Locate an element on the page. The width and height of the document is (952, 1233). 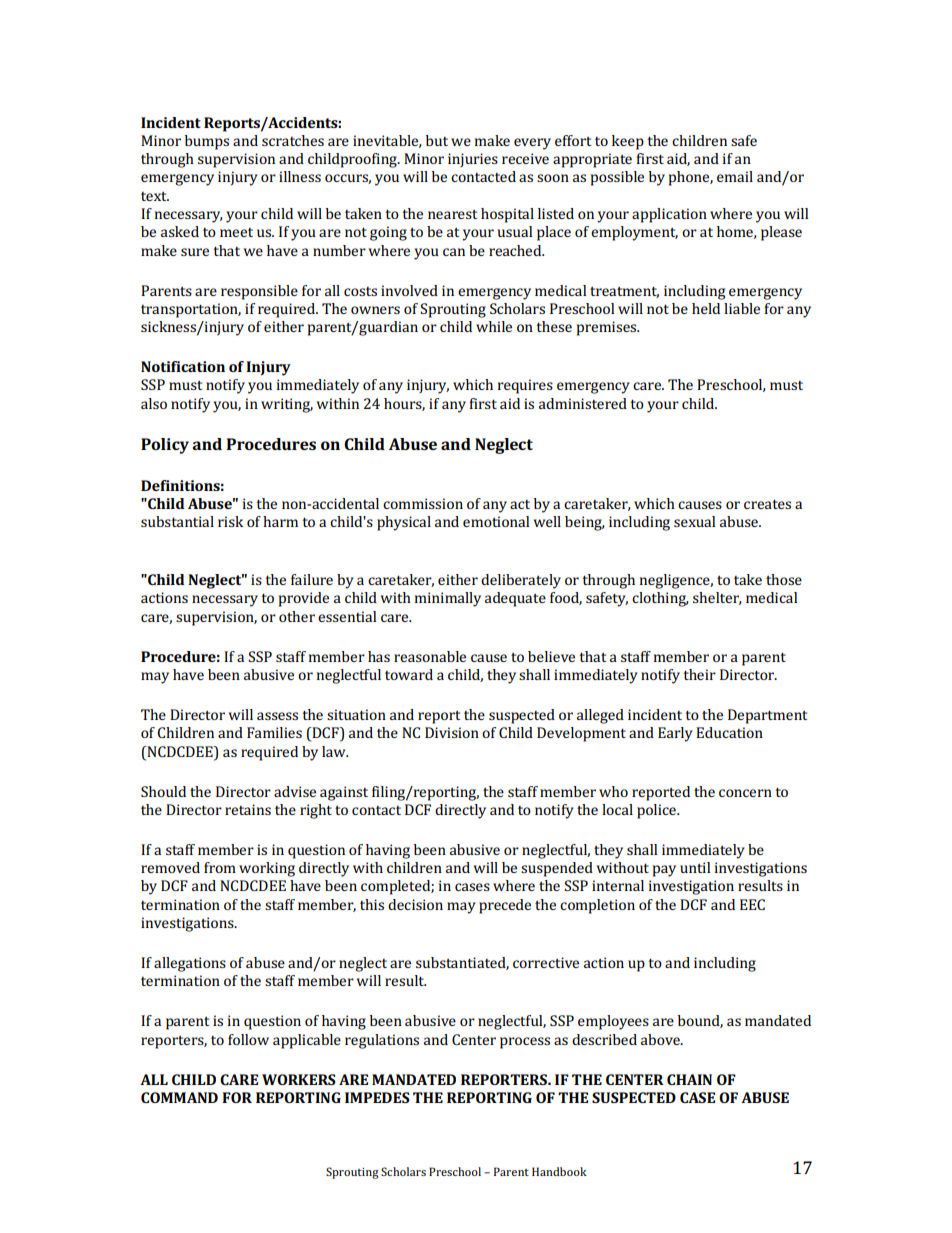
COMMAND is located at coordinates (179, 1097).
